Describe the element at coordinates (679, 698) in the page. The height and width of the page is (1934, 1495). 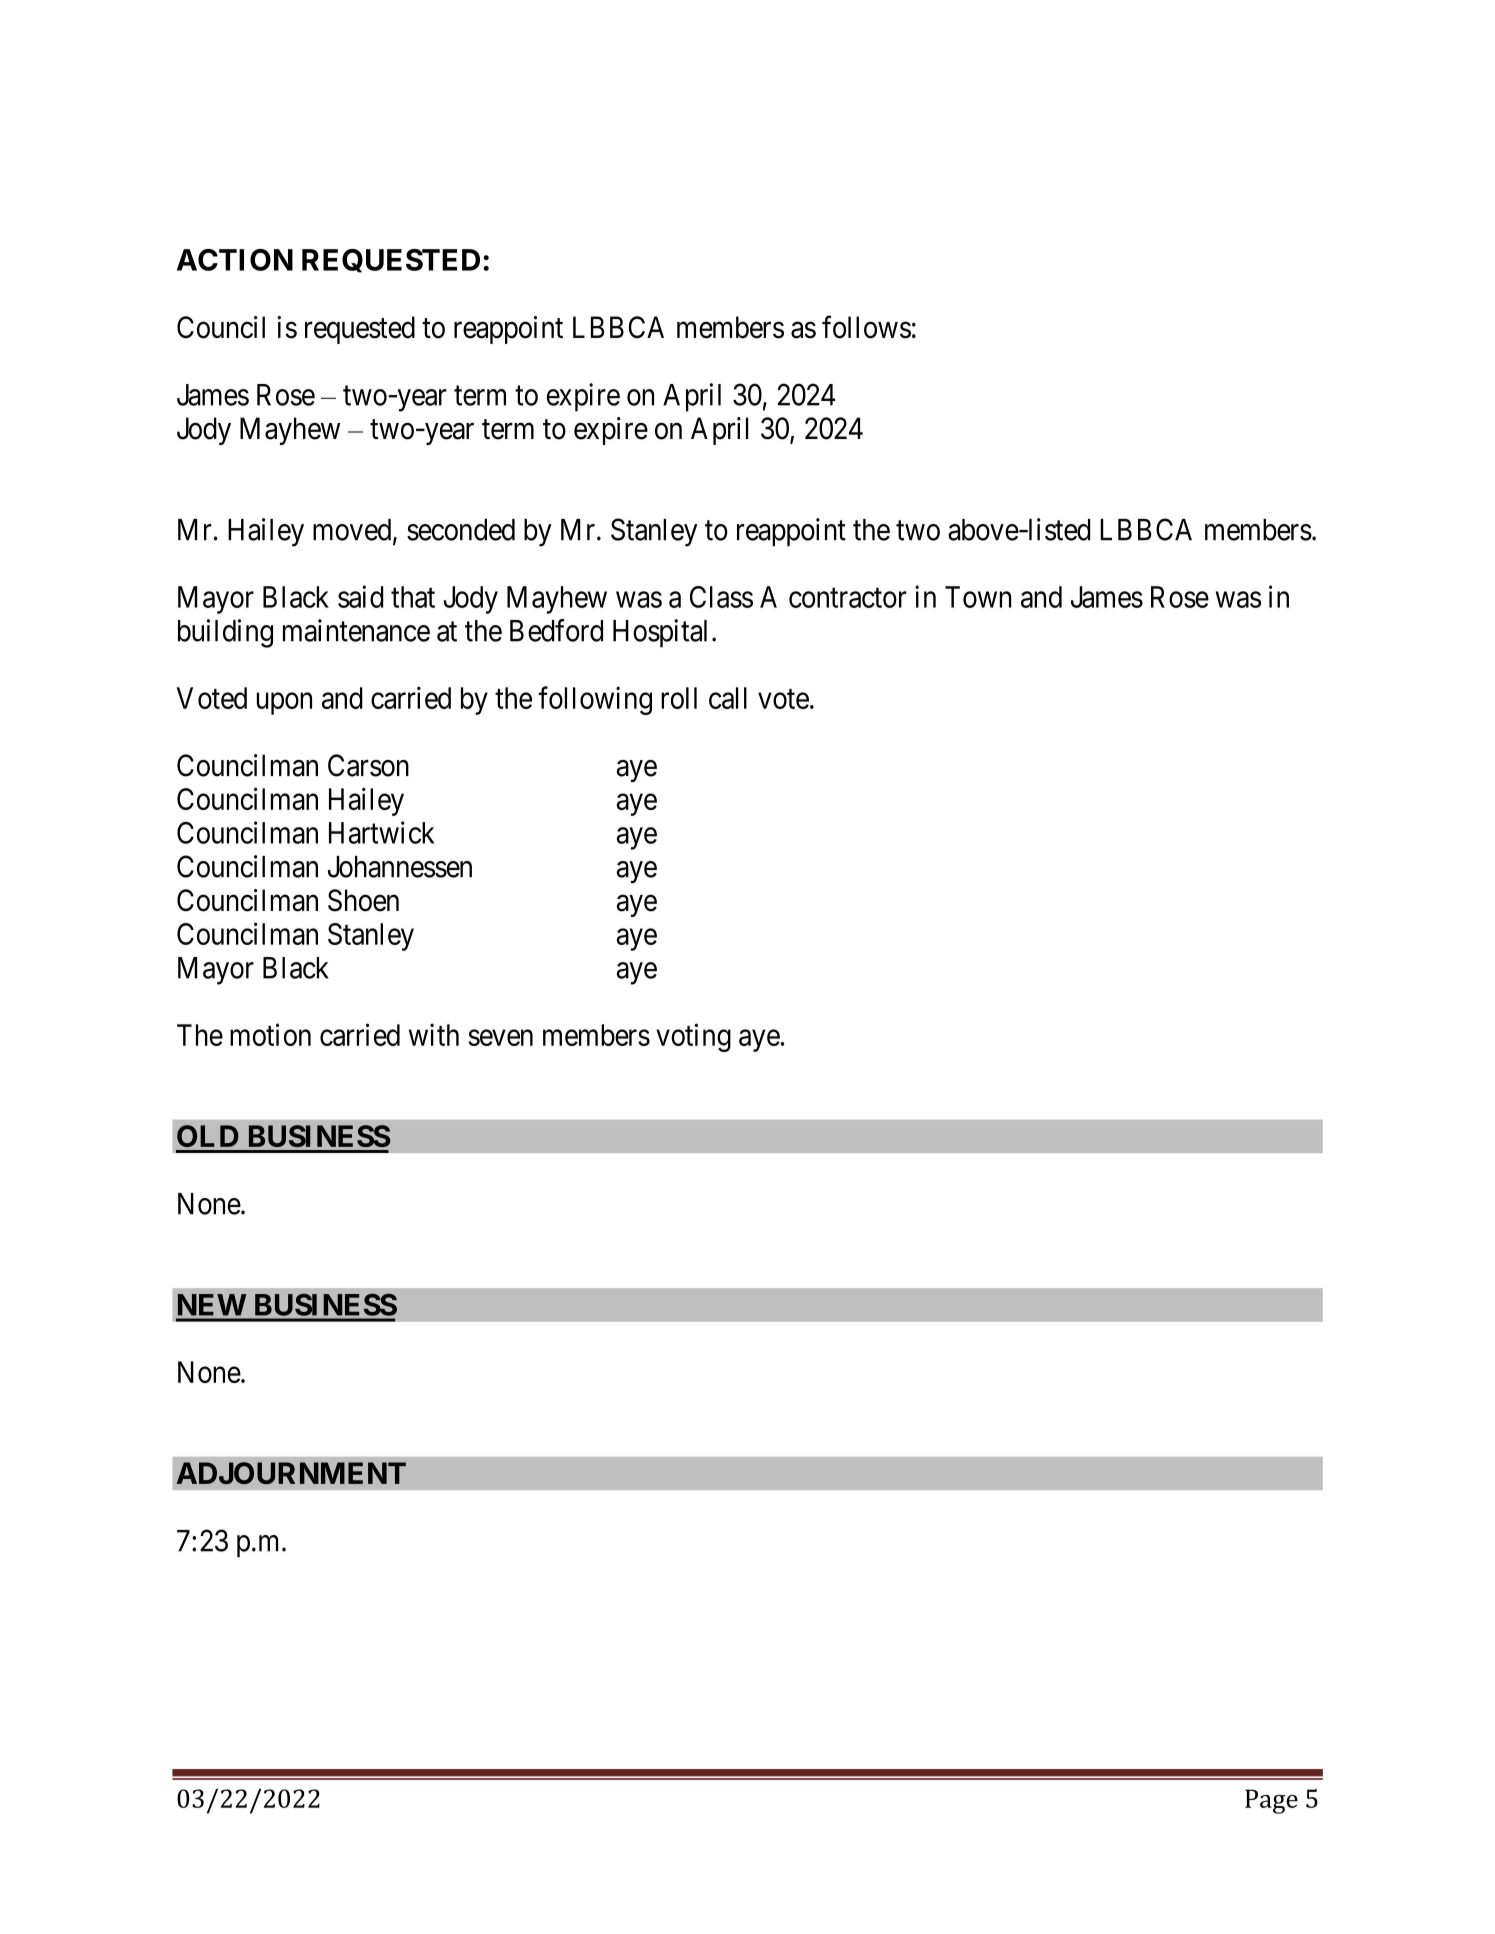
I see `roll` at that location.
